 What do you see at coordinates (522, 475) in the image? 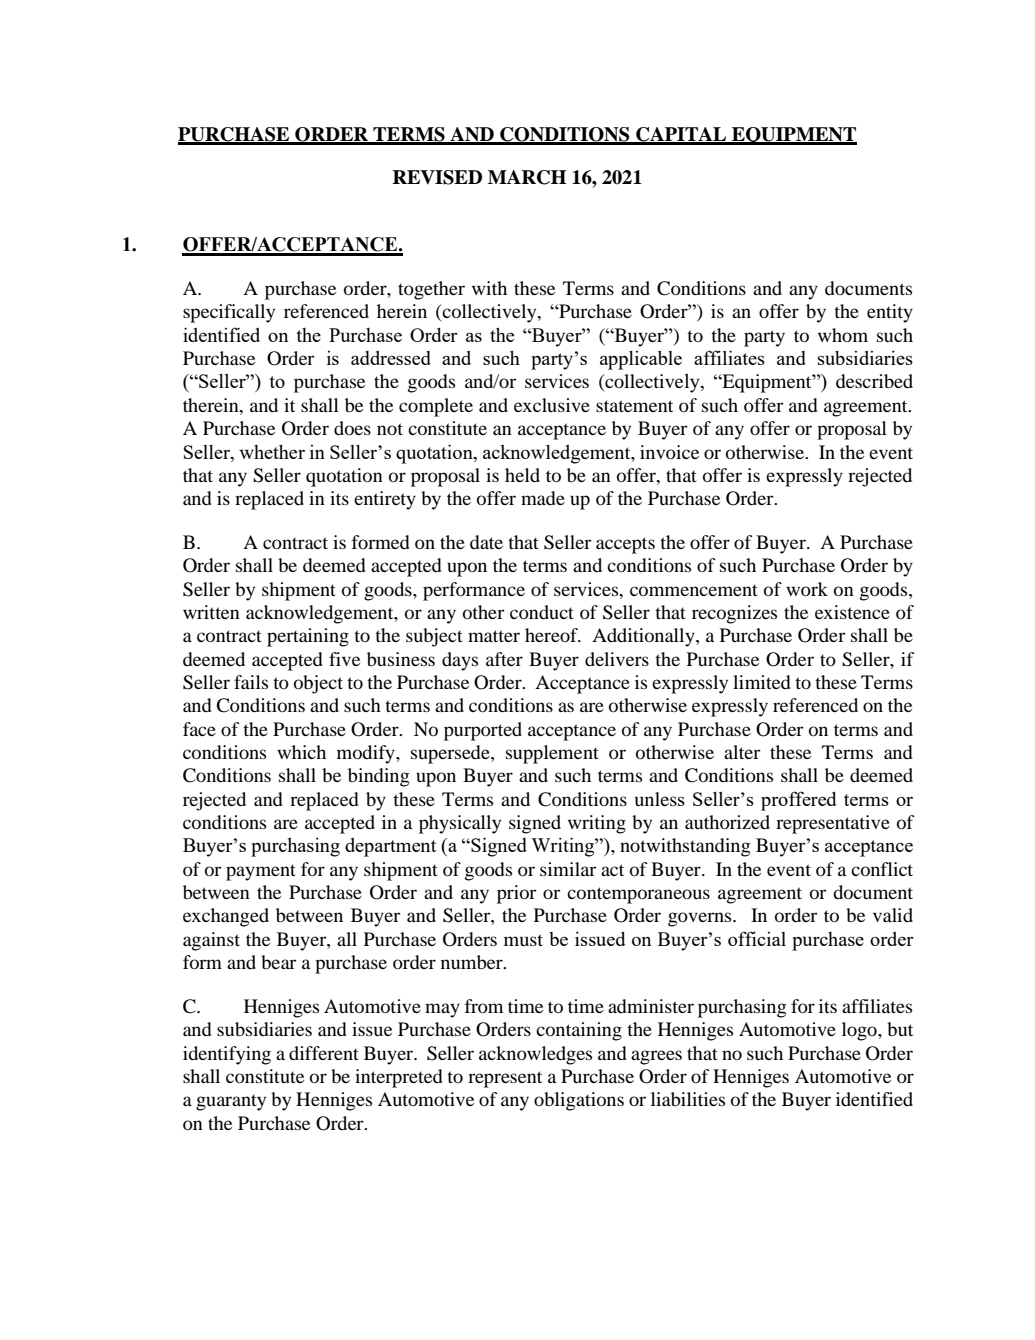
I see `held` at bounding box center [522, 475].
